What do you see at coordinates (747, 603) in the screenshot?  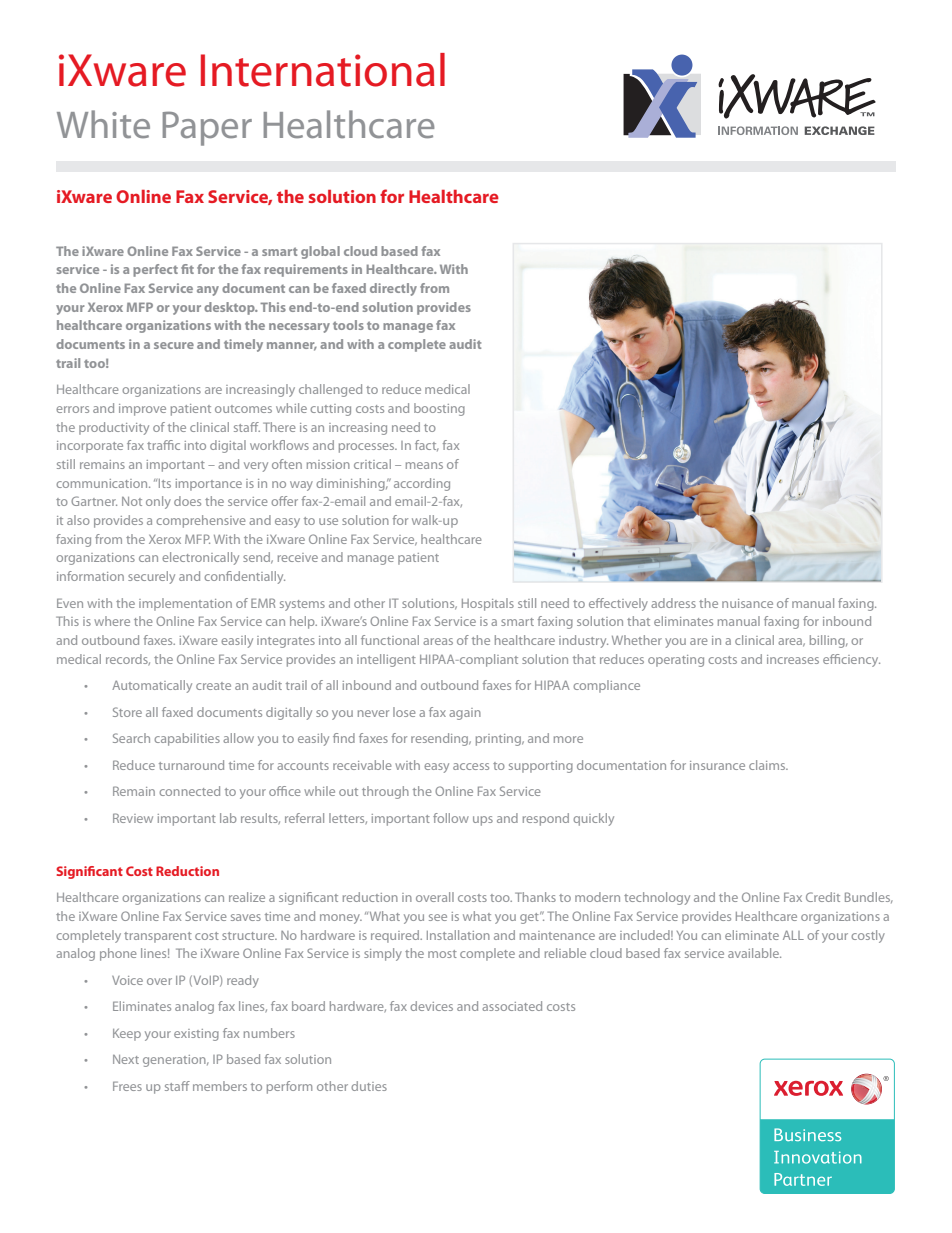 I see `nuisance` at bounding box center [747, 603].
